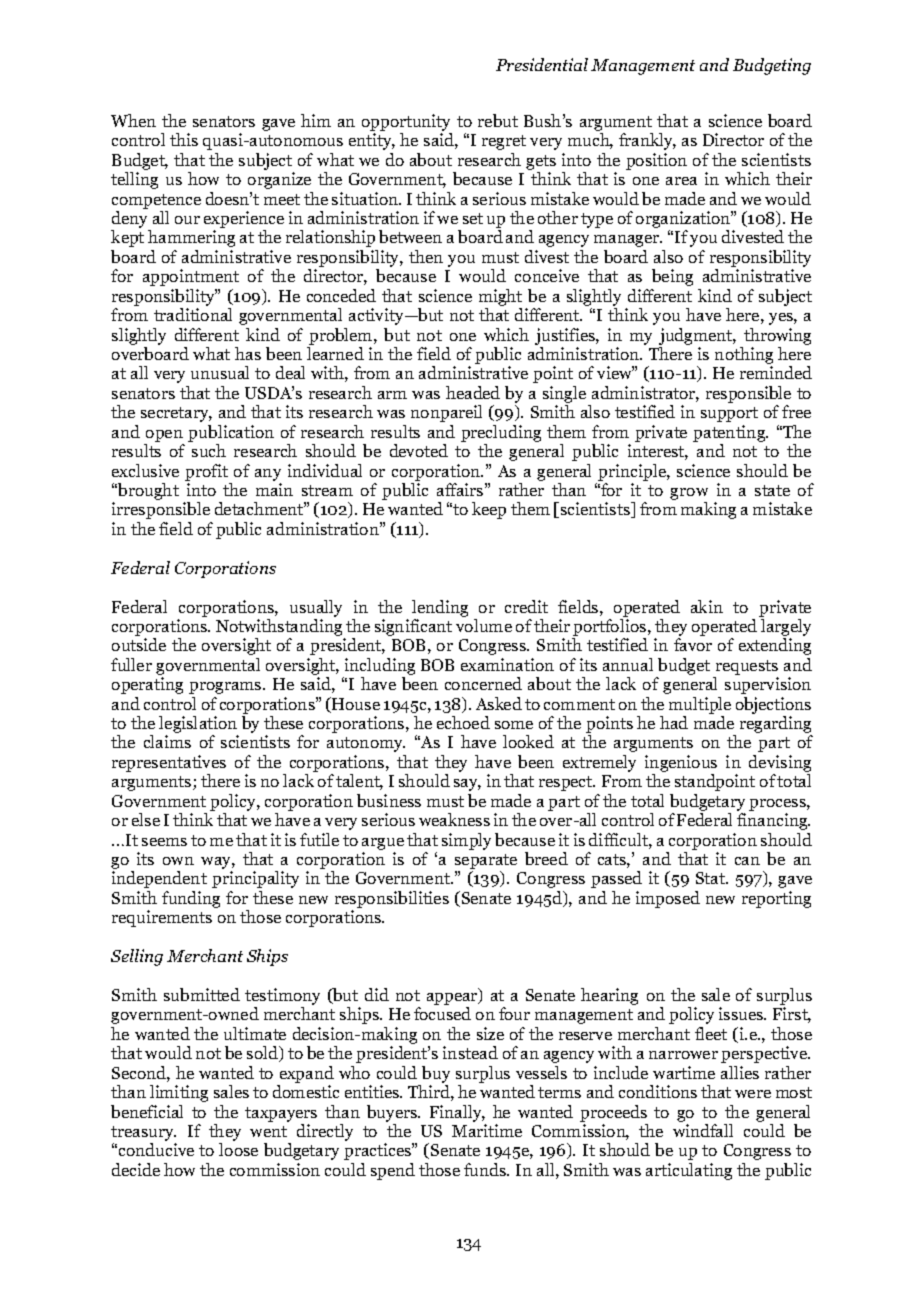 This screenshot has width=924, height=1308. Describe the element at coordinates (484, 625) in the screenshot. I see `volume` at that location.
